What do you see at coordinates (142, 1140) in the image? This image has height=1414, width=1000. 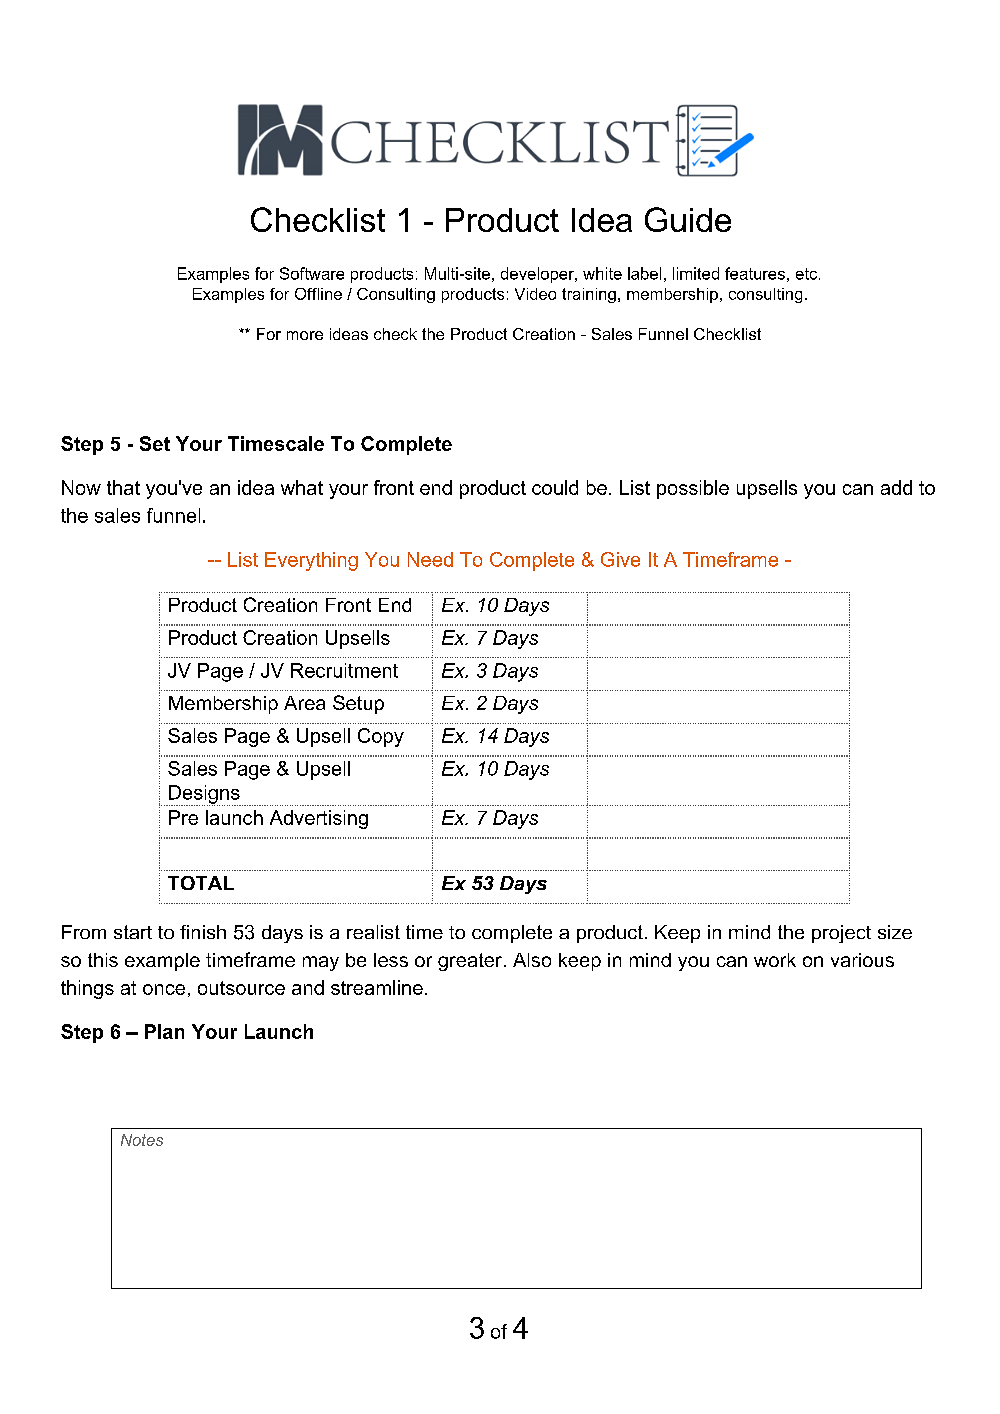 I see `Notes` at bounding box center [142, 1140].
